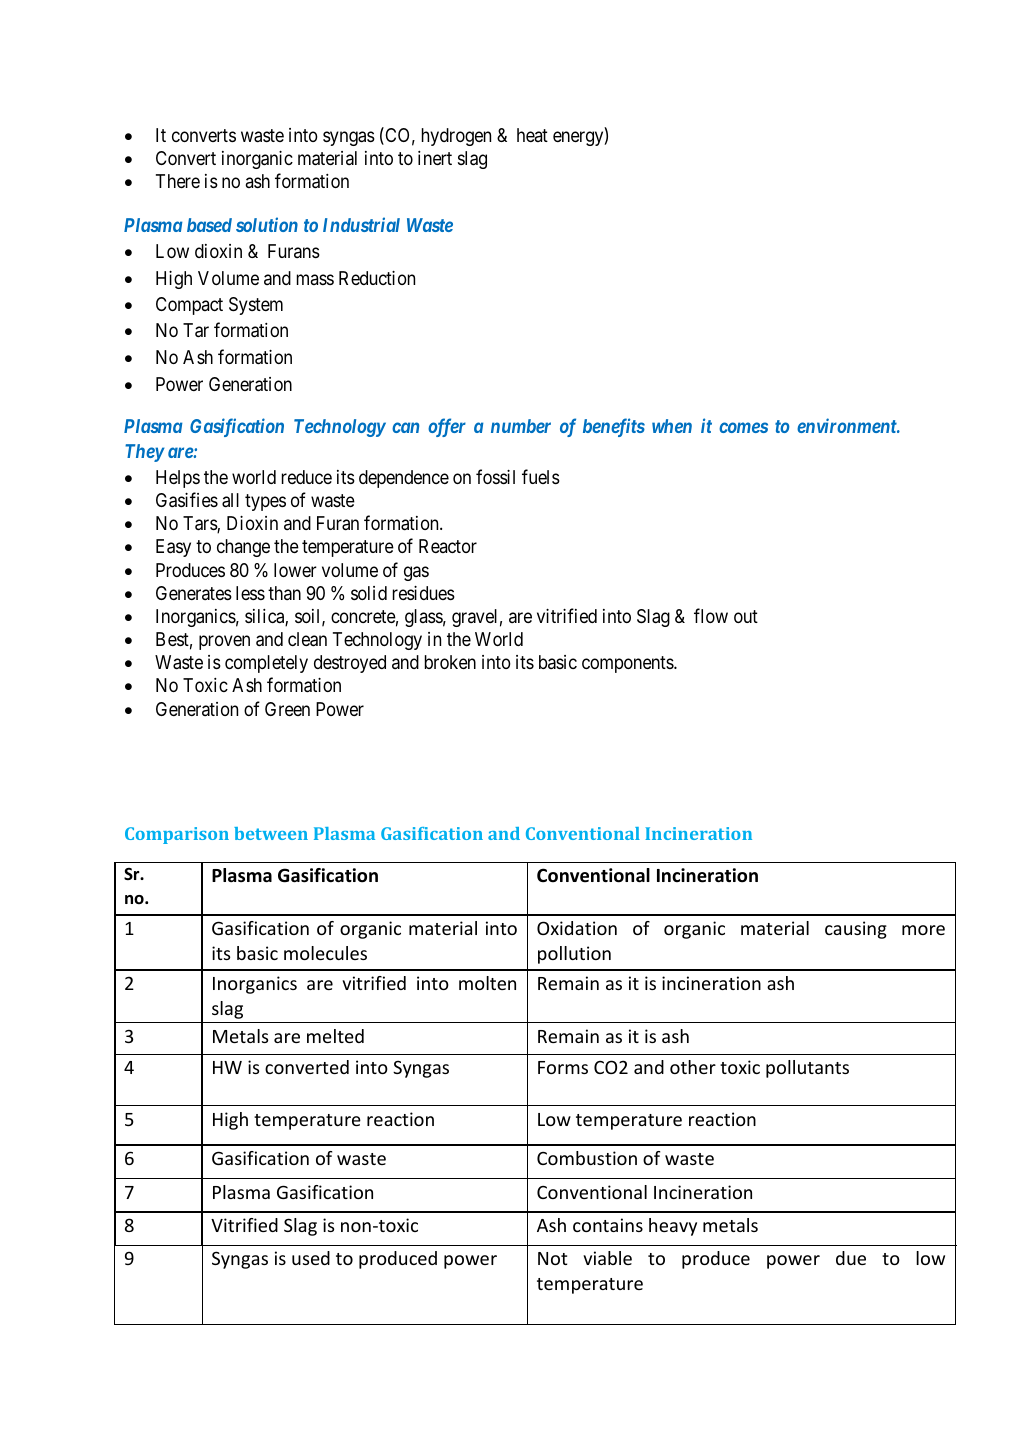 This screenshot has width=1025, height=1450. Describe the element at coordinates (271, 833) in the screenshot. I see `between` at that location.
